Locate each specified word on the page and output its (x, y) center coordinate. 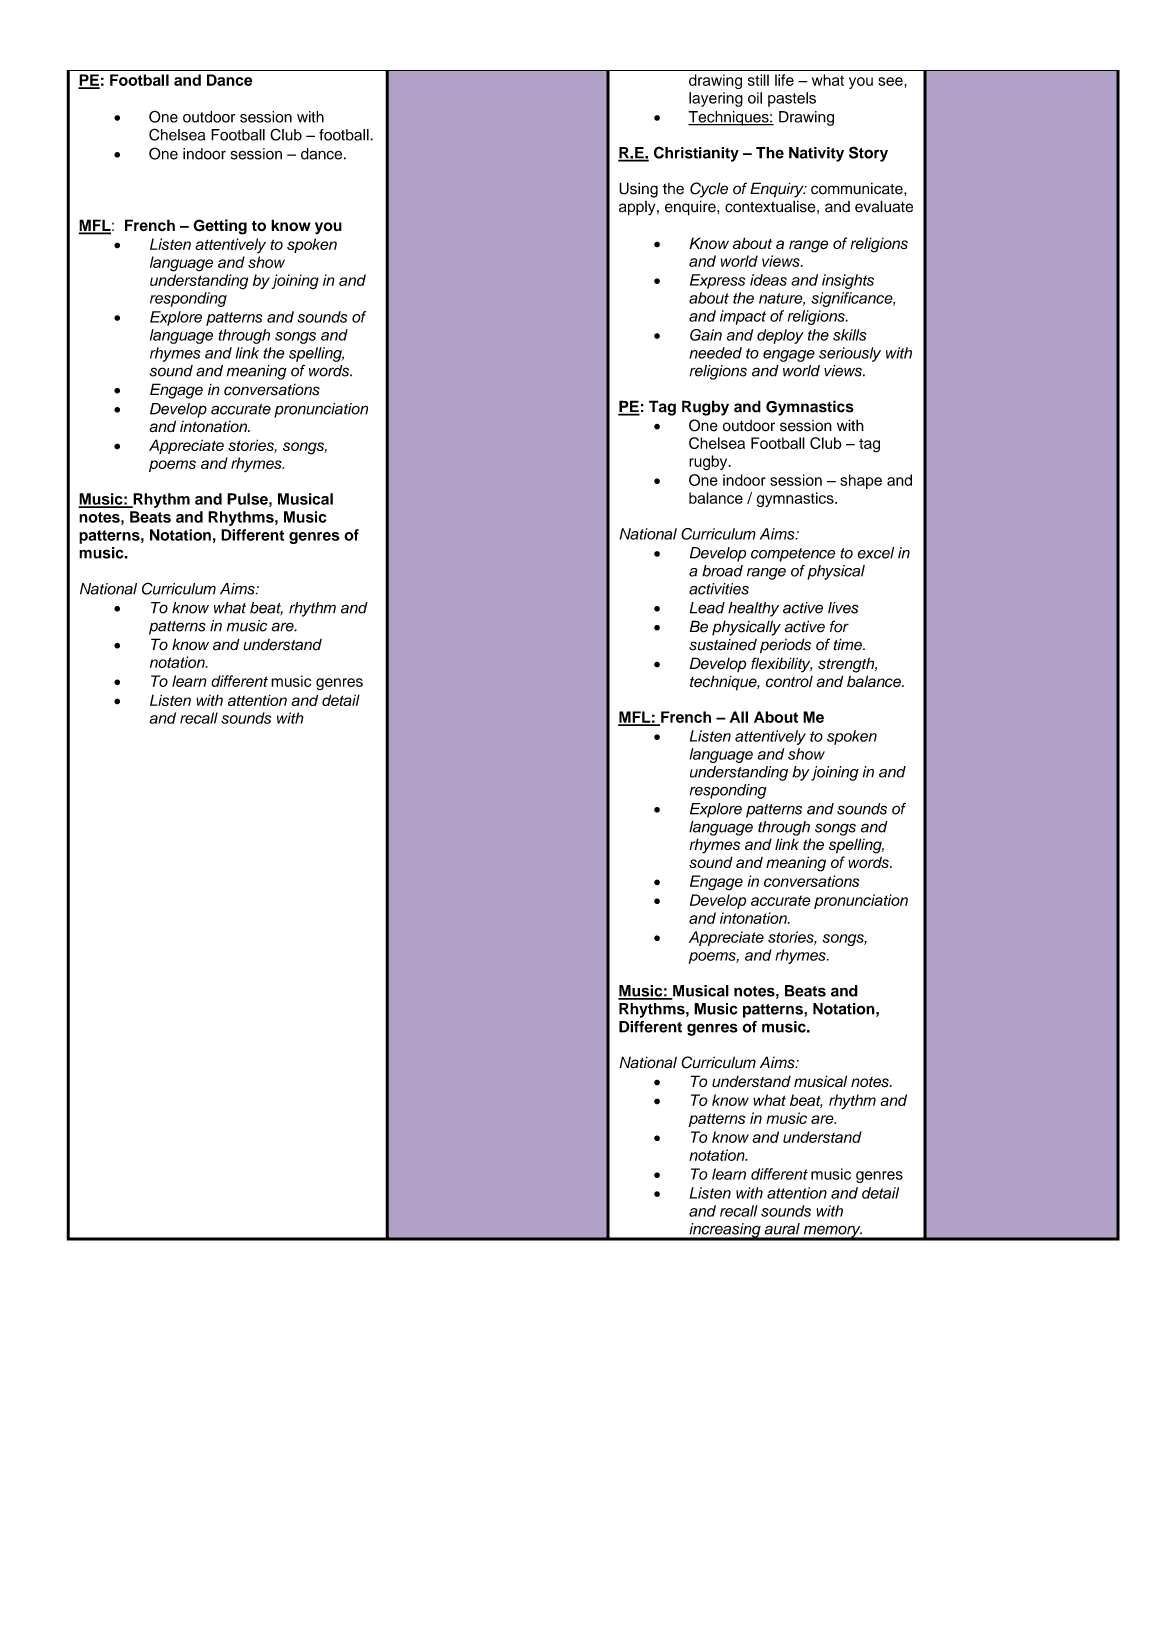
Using (638, 190)
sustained (723, 645)
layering (716, 99)
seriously (850, 354)
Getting (220, 227)
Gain (706, 335)
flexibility (781, 665)
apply (638, 208)
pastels (792, 99)
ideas (768, 280)
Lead (707, 608)
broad (722, 571)
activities (719, 589)
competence (793, 555)
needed (715, 353)
